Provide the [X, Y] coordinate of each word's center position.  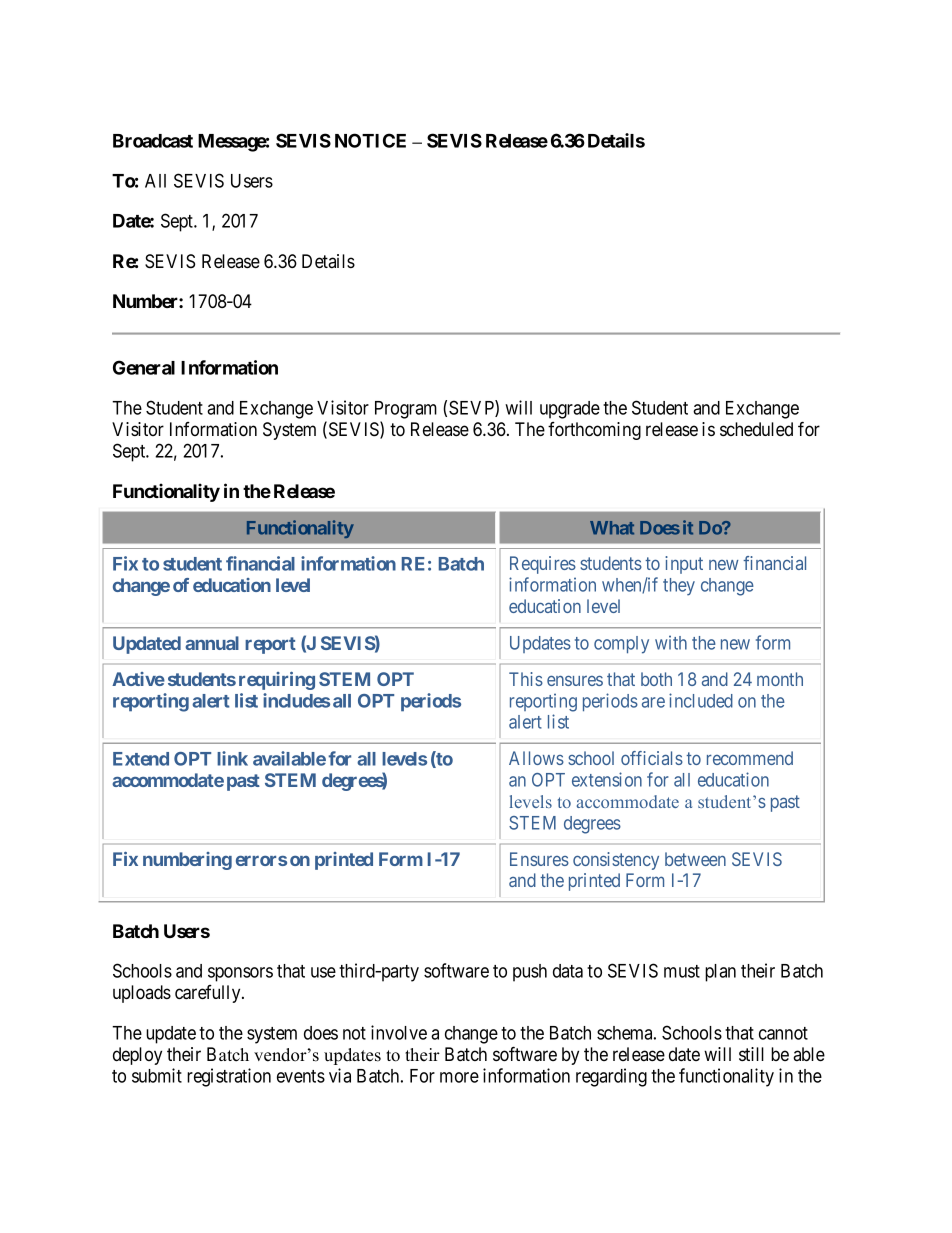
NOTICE [370, 140]
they [679, 587]
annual [212, 643]
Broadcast [153, 141]
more [459, 1077]
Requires [543, 565]
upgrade [570, 410]
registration [229, 1077]
